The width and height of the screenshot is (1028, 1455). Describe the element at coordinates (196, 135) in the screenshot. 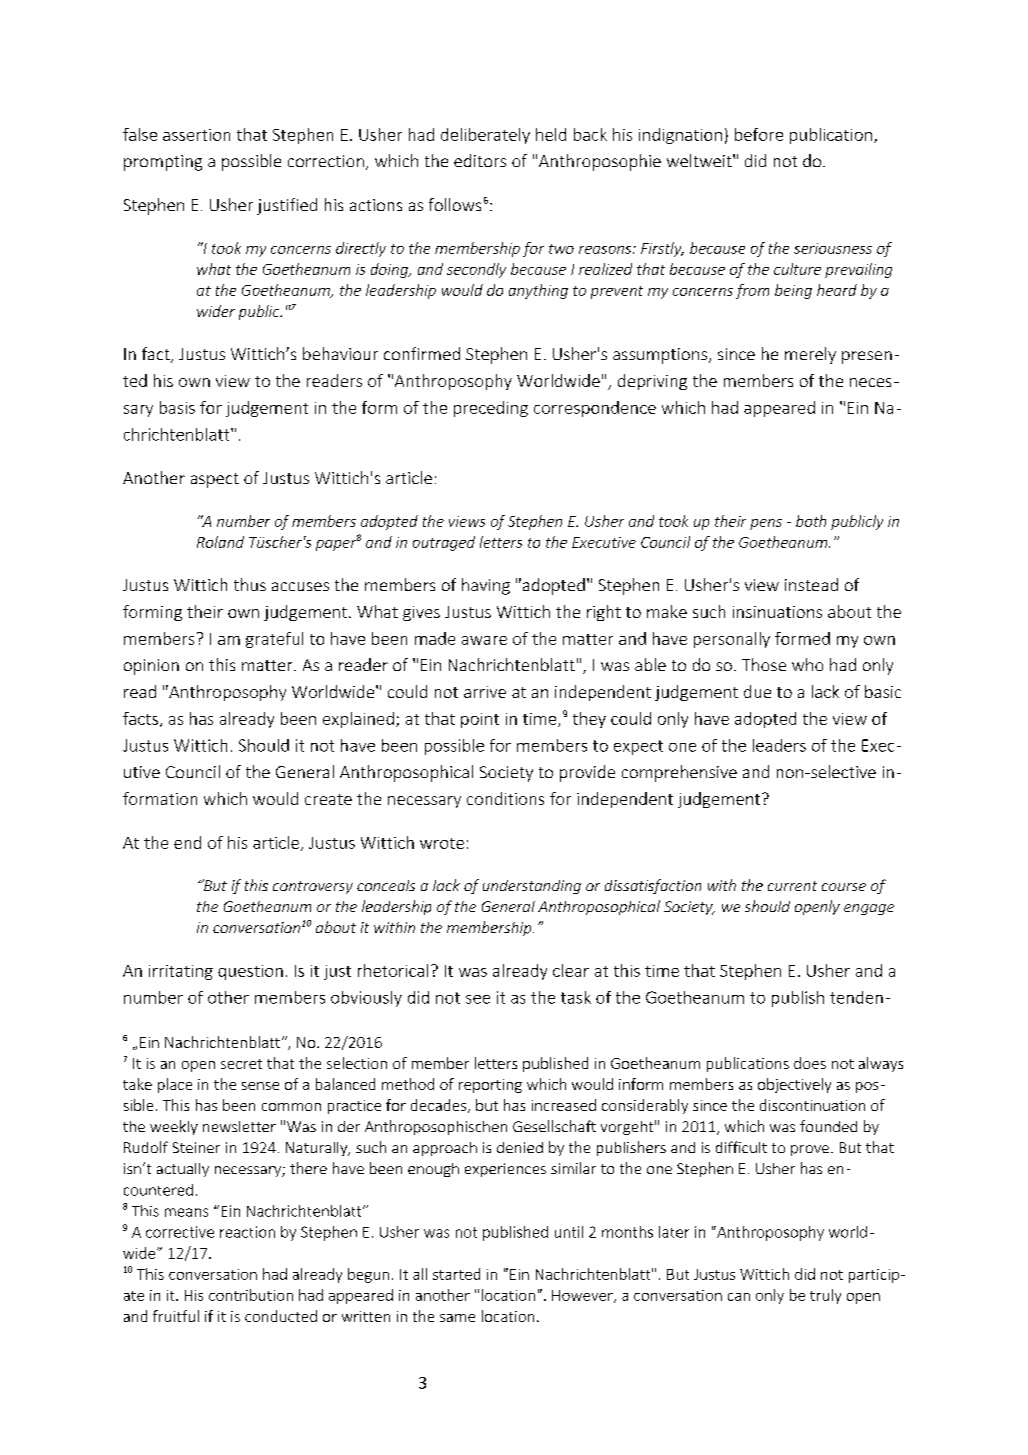

I see `assertion` at that location.
